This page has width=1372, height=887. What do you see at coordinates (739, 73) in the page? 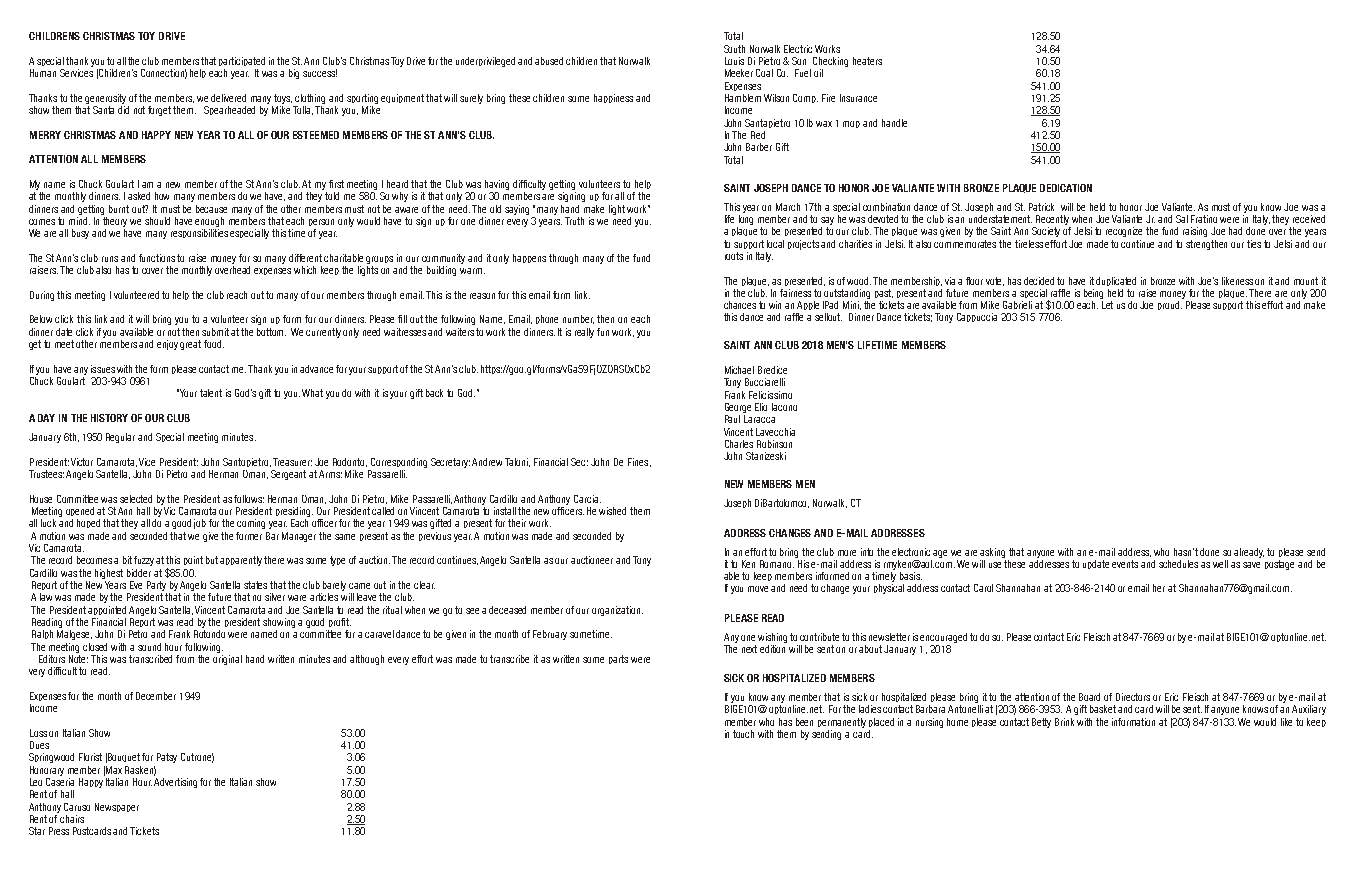
I see `Meeker` at bounding box center [739, 73].
